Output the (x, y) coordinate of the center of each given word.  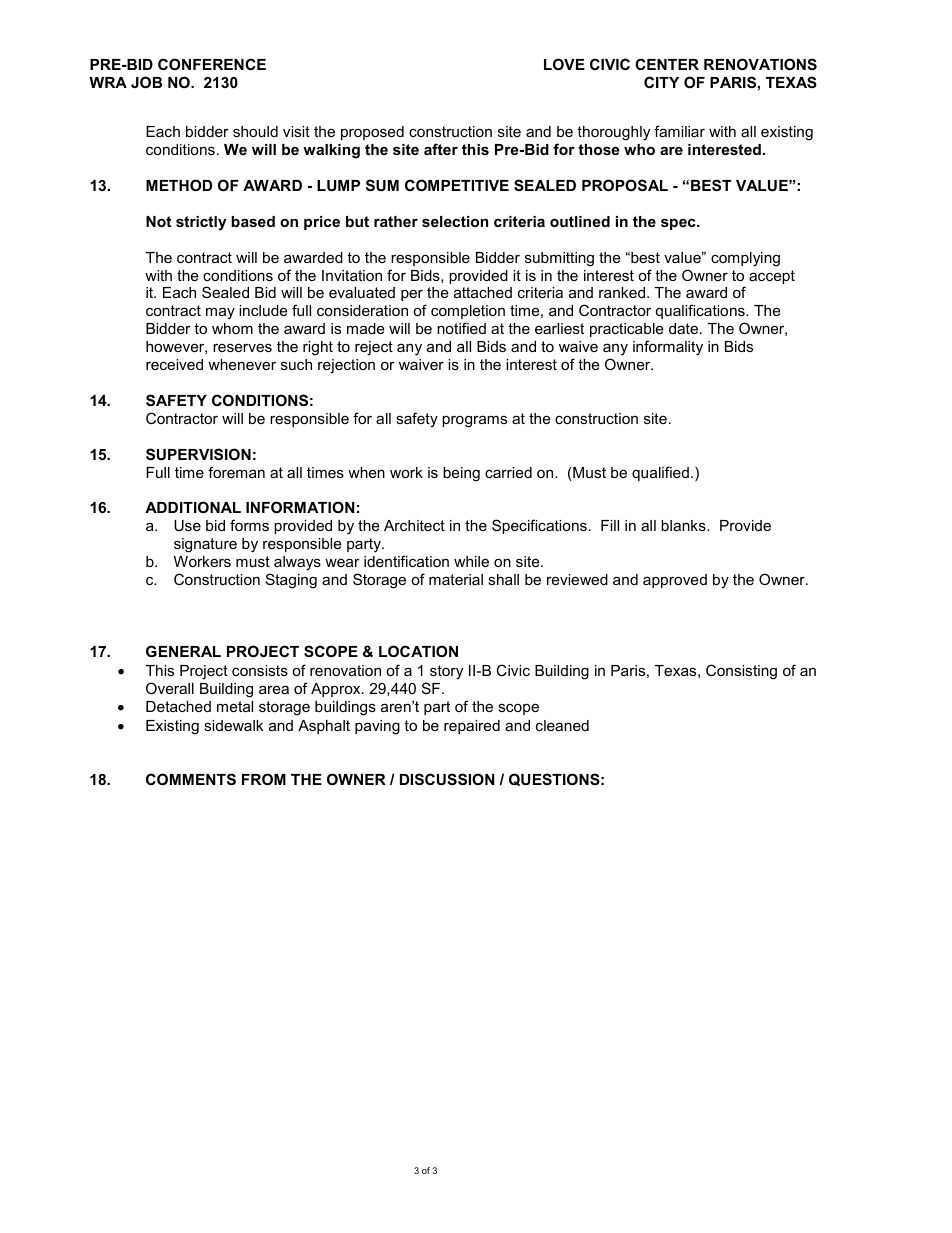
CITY (661, 82)
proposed (372, 133)
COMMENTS (191, 779)
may (220, 313)
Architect (414, 525)
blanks (684, 525)
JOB (146, 82)
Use (187, 525)
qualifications (701, 311)
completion (468, 312)
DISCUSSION (447, 779)
